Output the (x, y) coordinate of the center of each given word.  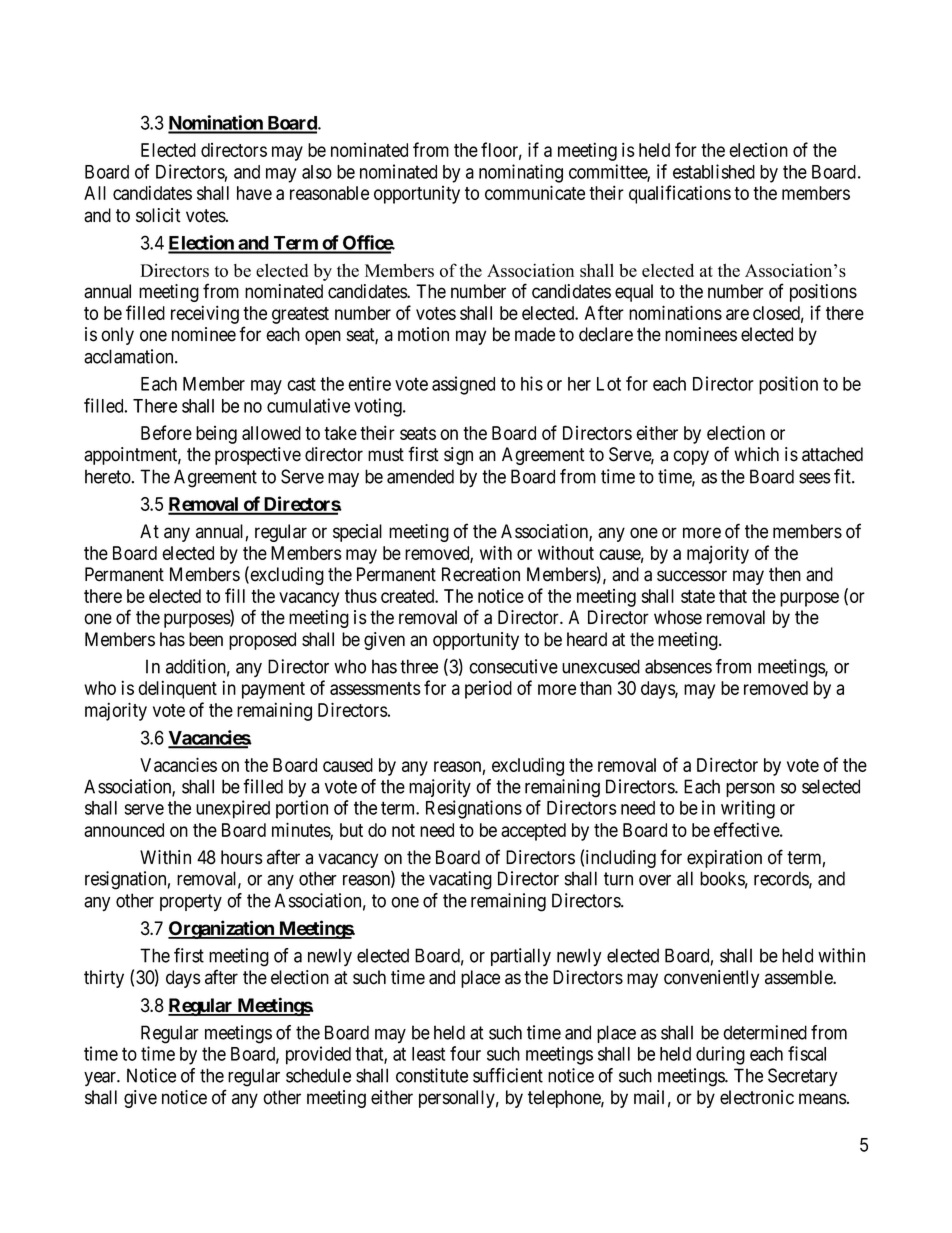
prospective (258, 456)
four (465, 1053)
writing (748, 809)
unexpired (233, 809)
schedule (318, 1075)
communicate (535, 192)
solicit (158, 215)
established (714, 171)
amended (420, 476)
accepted (533, 832)
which (756, 454)
